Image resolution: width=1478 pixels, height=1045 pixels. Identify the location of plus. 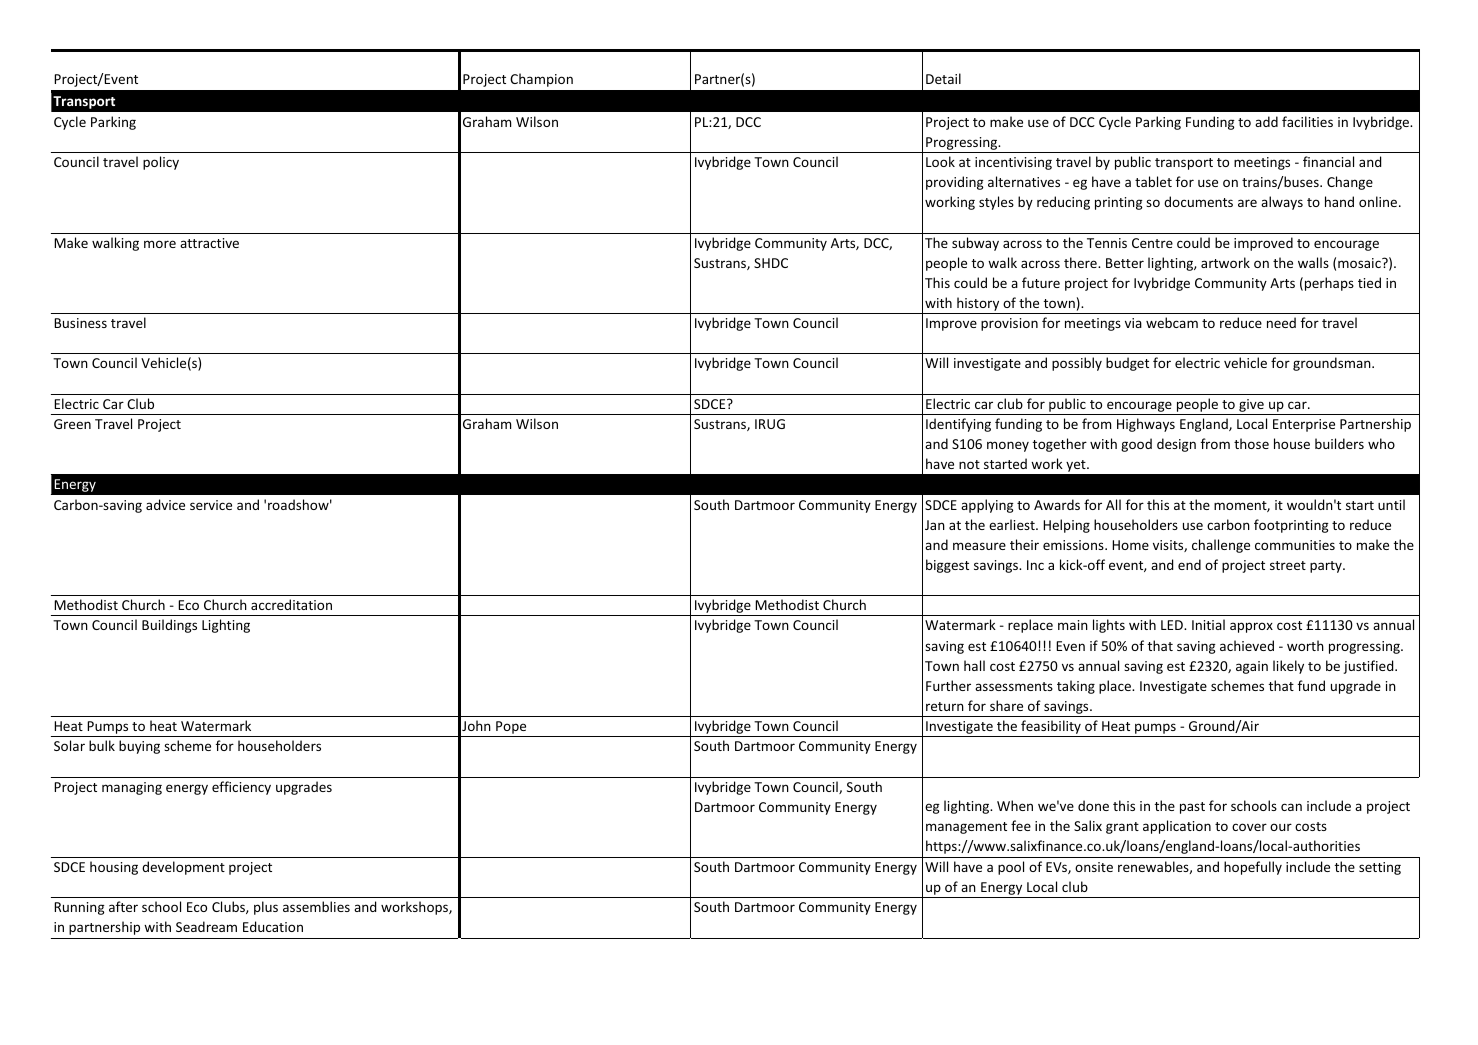
(266, 908).
